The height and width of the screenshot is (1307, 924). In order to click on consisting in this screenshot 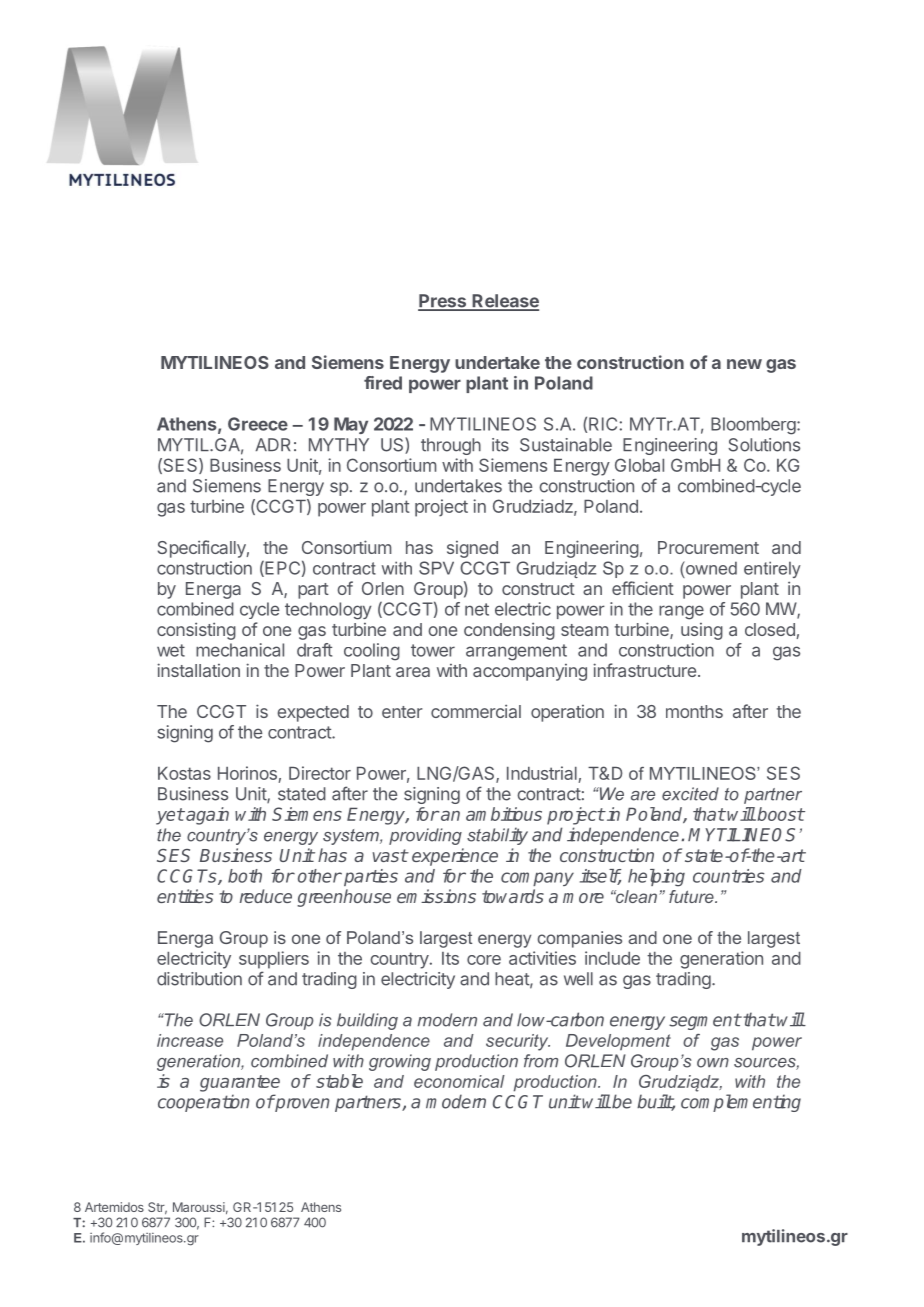, I will do `click(196, 631)`.
